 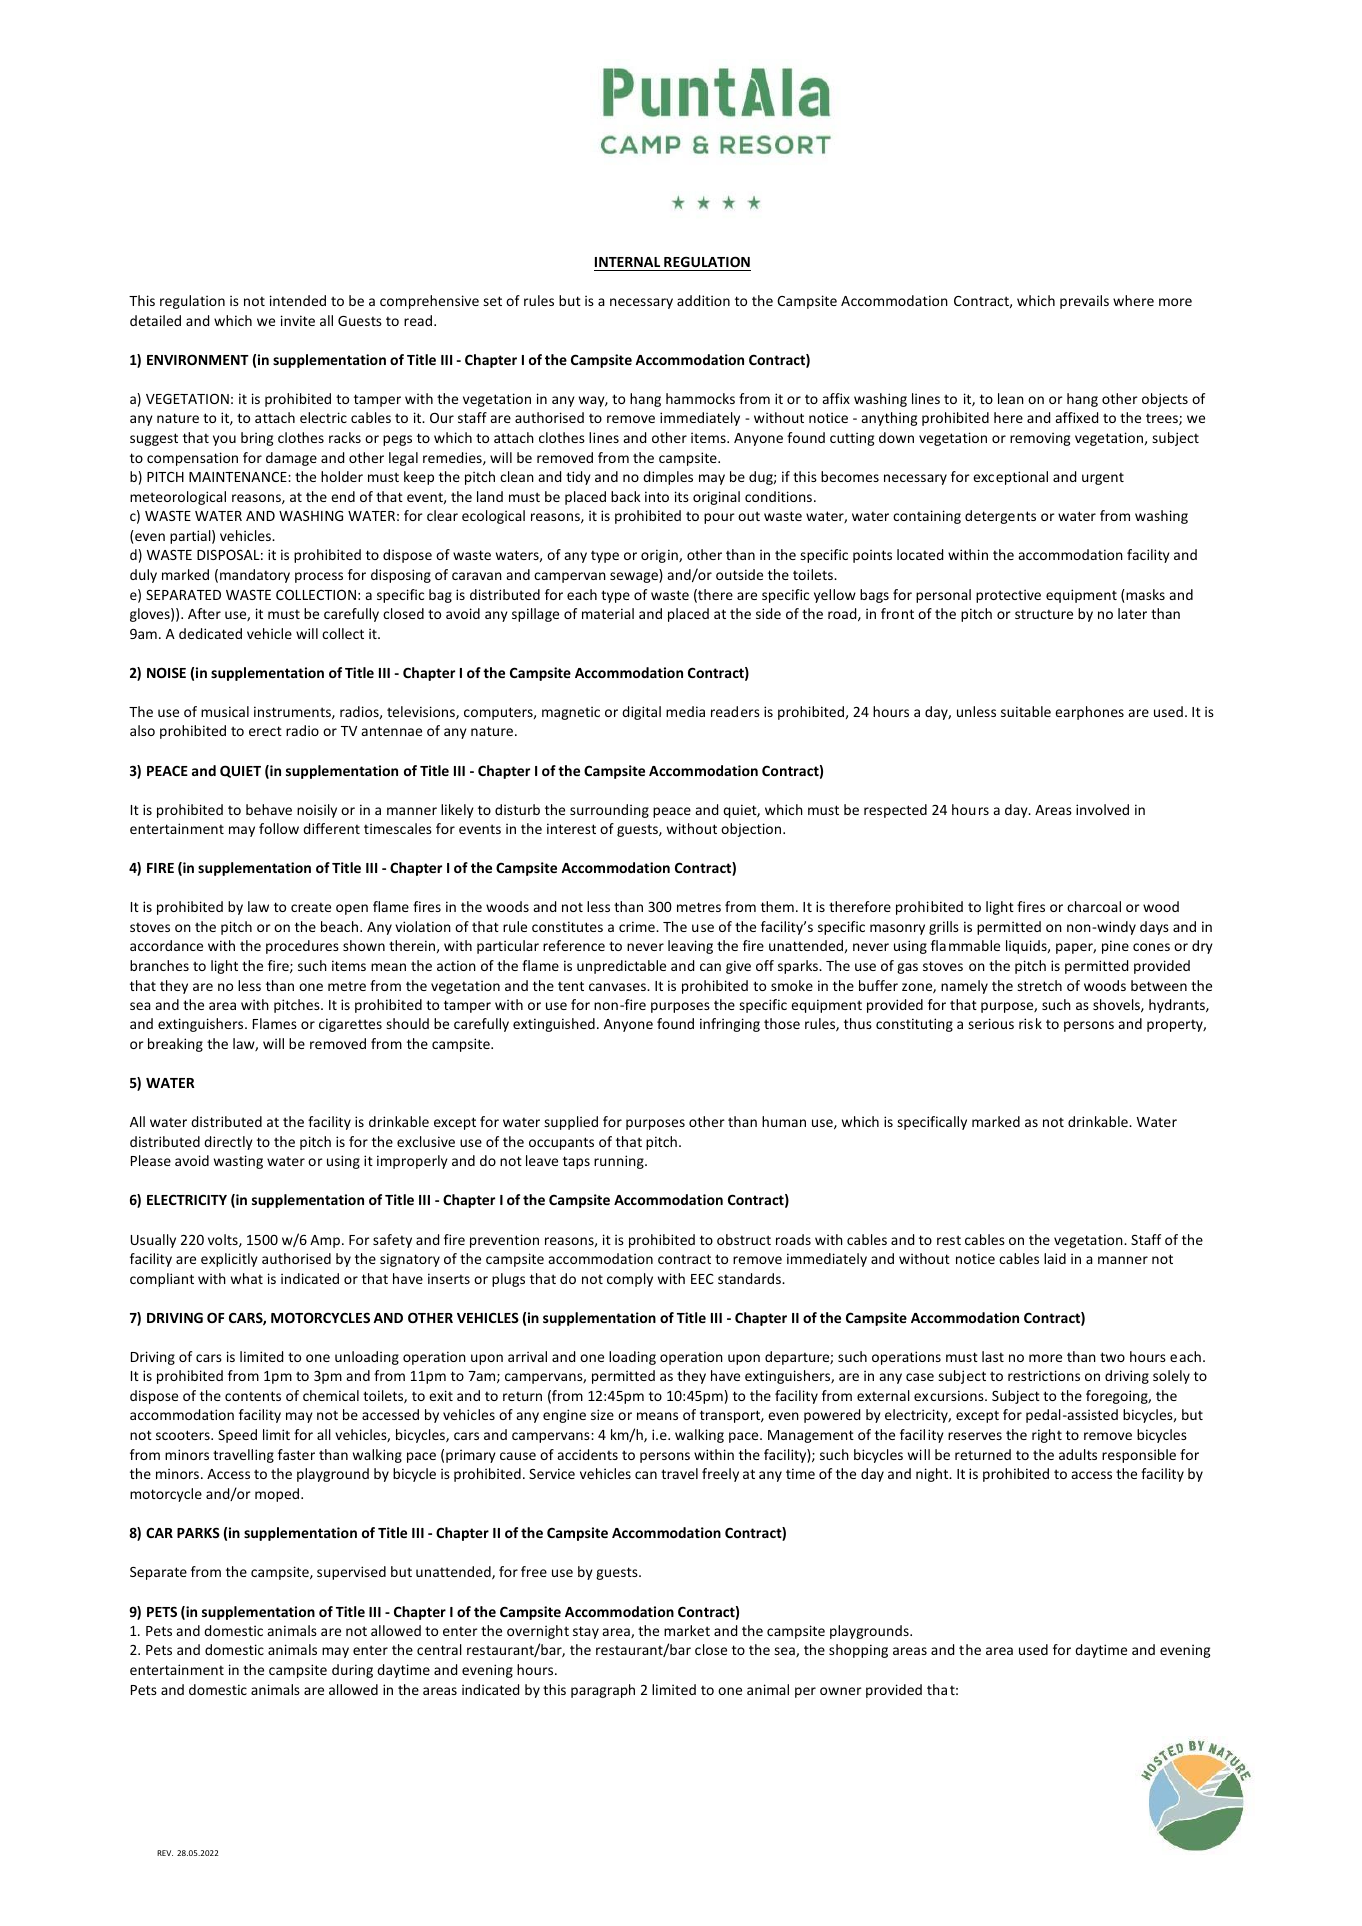 I want to click on two, so click(x=1112, y=1357).
